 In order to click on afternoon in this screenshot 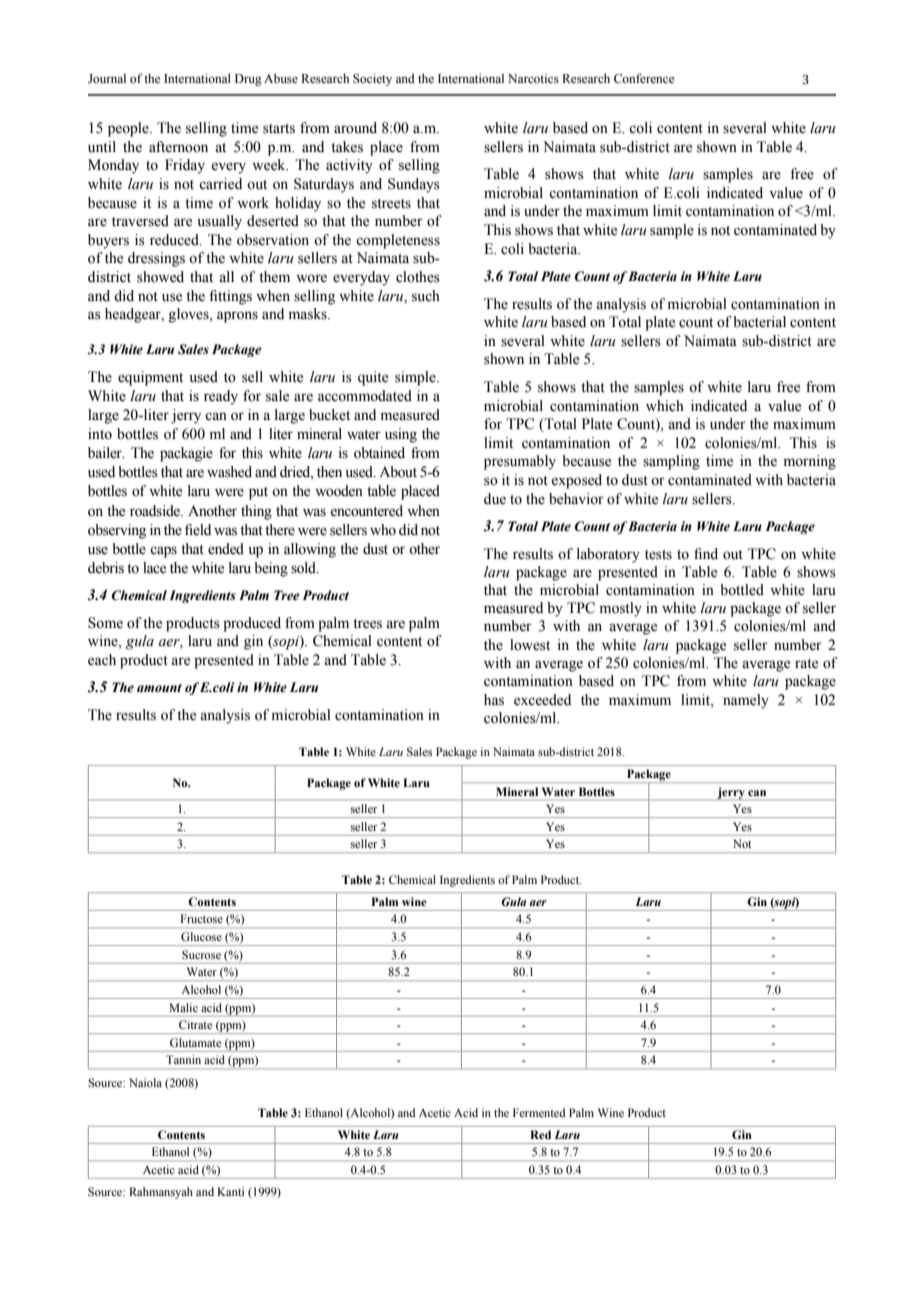, I will do `click(178, 147)`.
